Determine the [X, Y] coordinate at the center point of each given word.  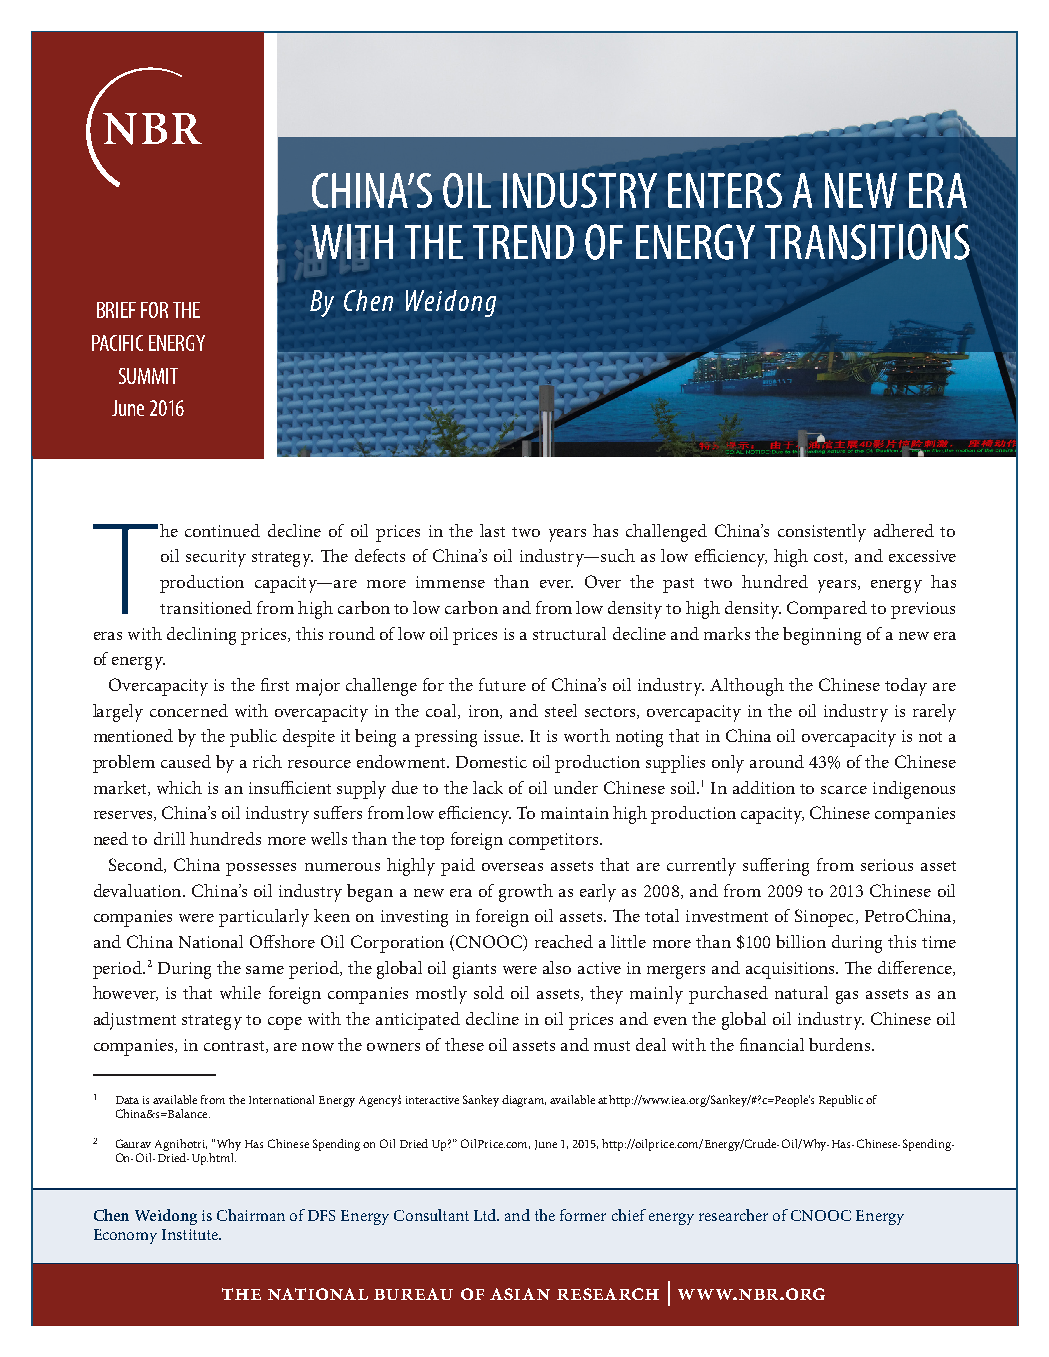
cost [830, 558]
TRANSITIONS [867, 242]
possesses [261, 869]
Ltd [486, 1215]
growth [526, 893]
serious [887, 865]
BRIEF [116, 310]
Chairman [251, 1215]
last [492, 530]
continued [222, 530]
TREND [523, 242]
